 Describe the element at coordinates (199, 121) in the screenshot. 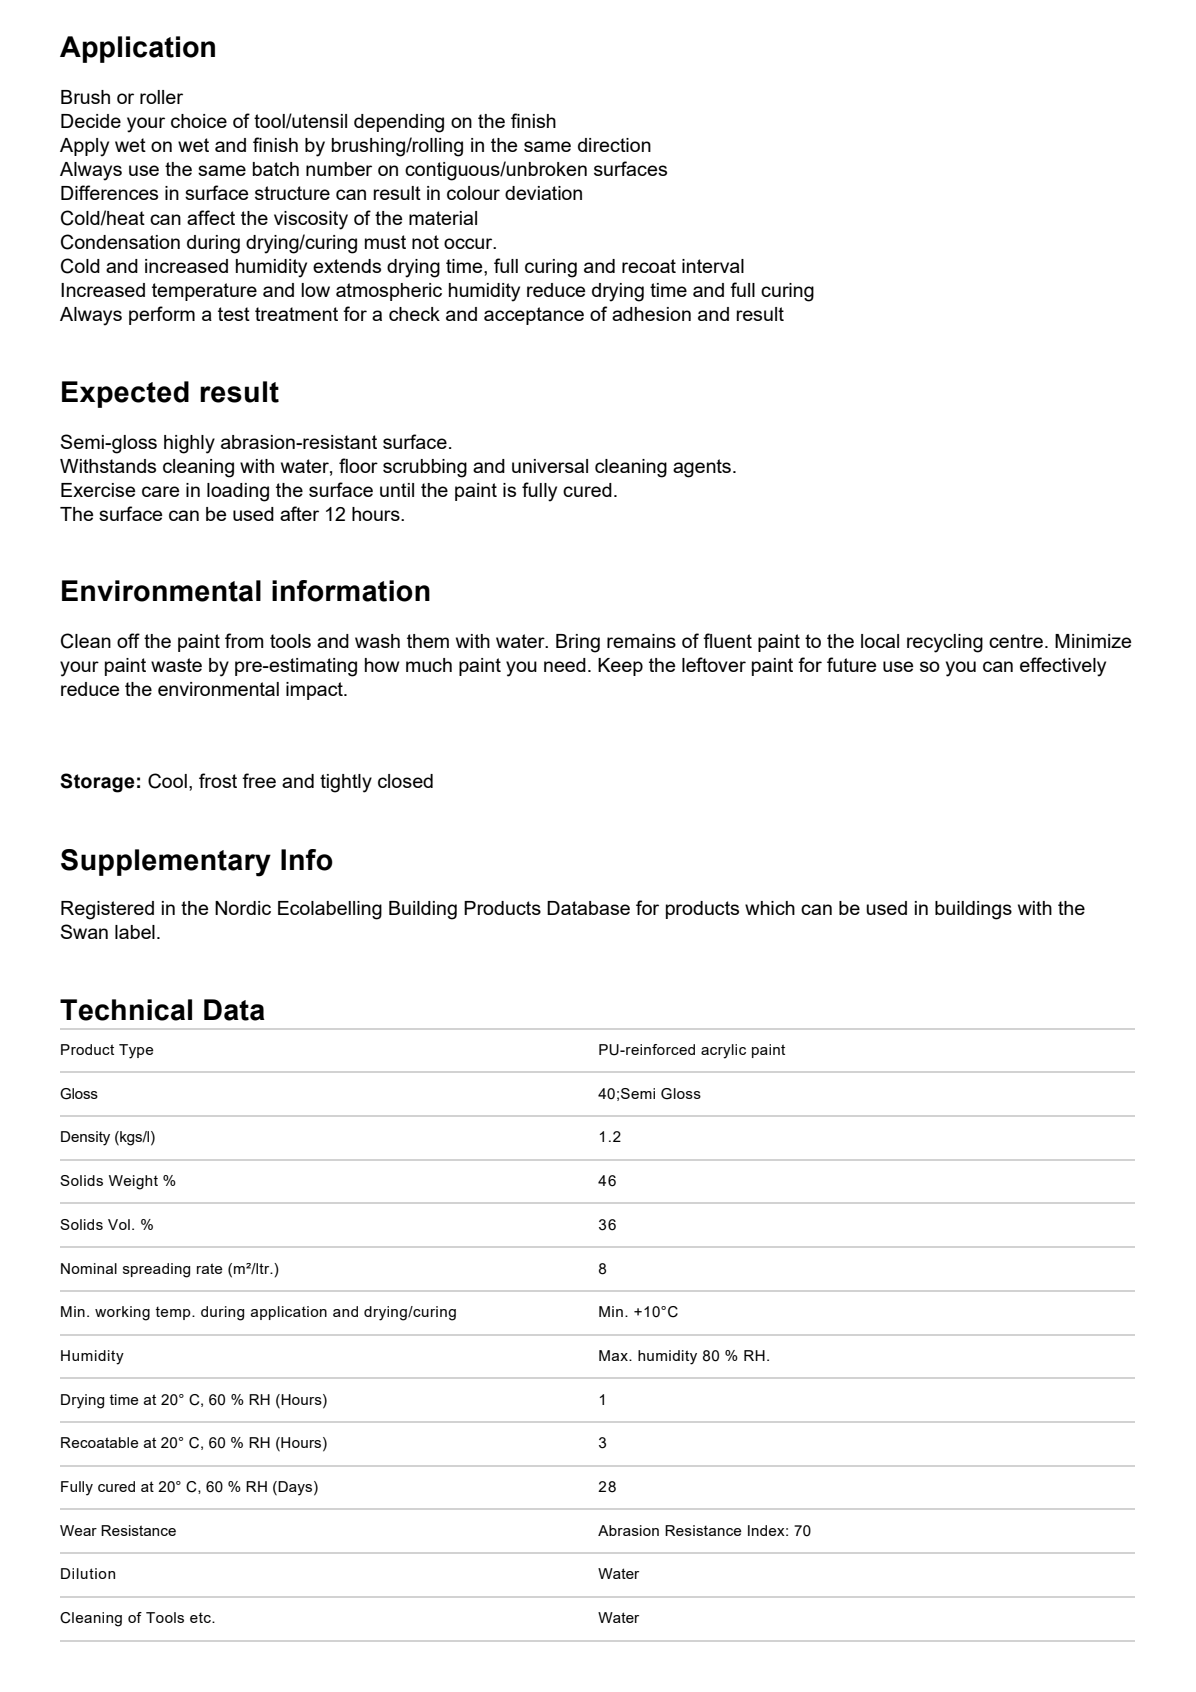

I see `choice` at that location.
